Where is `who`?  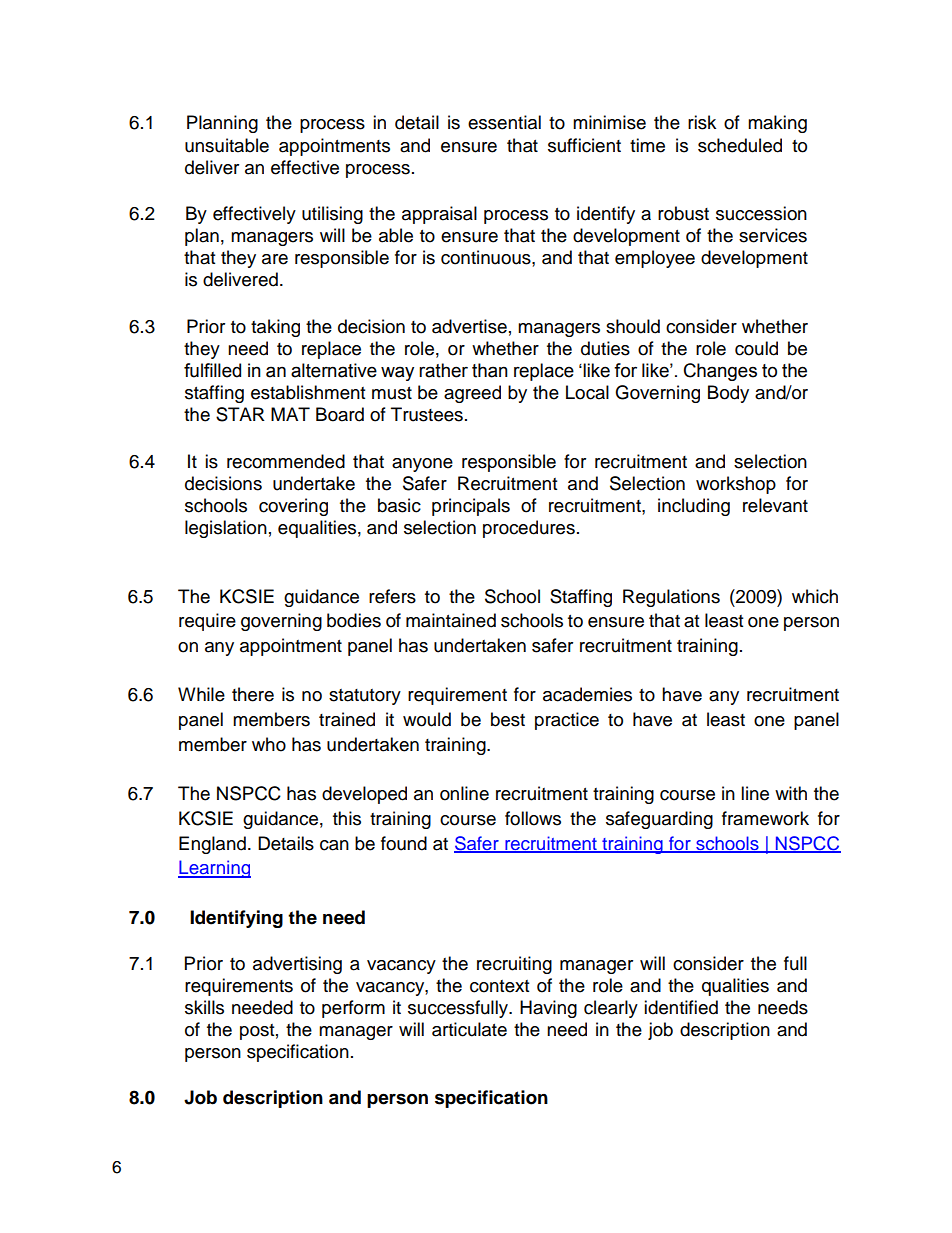 who is located at coordinates (269, 744).
